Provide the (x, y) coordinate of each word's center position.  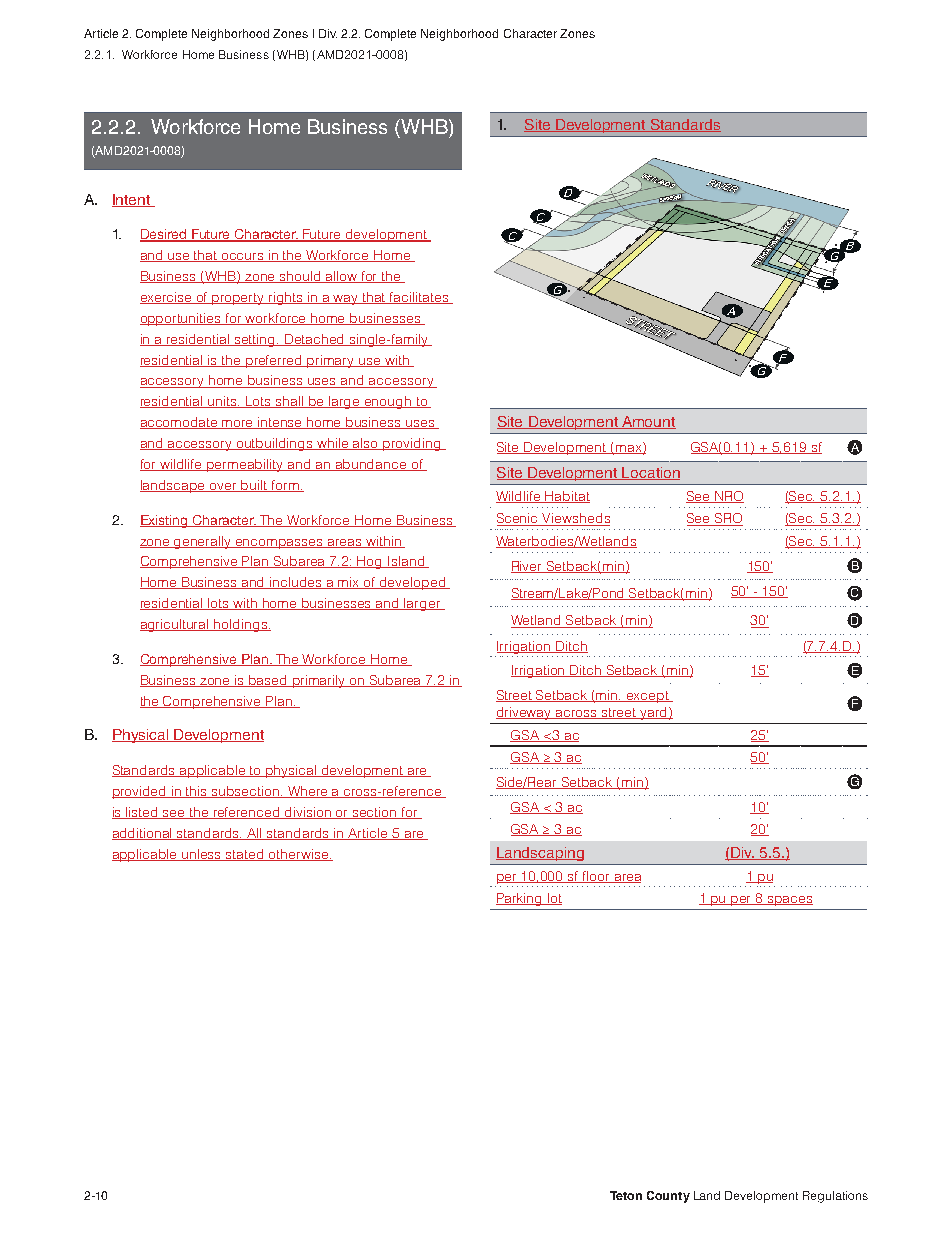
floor (596, 877)
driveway (525, 713)
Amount (648, 422)
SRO (728, 519)
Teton (626, 1195)
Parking (520, 899)
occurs (243, 257)
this (197, 792)
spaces (789, 901)
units (223, 402)
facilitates (419, 298)
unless (202, 855)
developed (413, 583)
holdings (240, 625)
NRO (728, 497)
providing (412, 444)
